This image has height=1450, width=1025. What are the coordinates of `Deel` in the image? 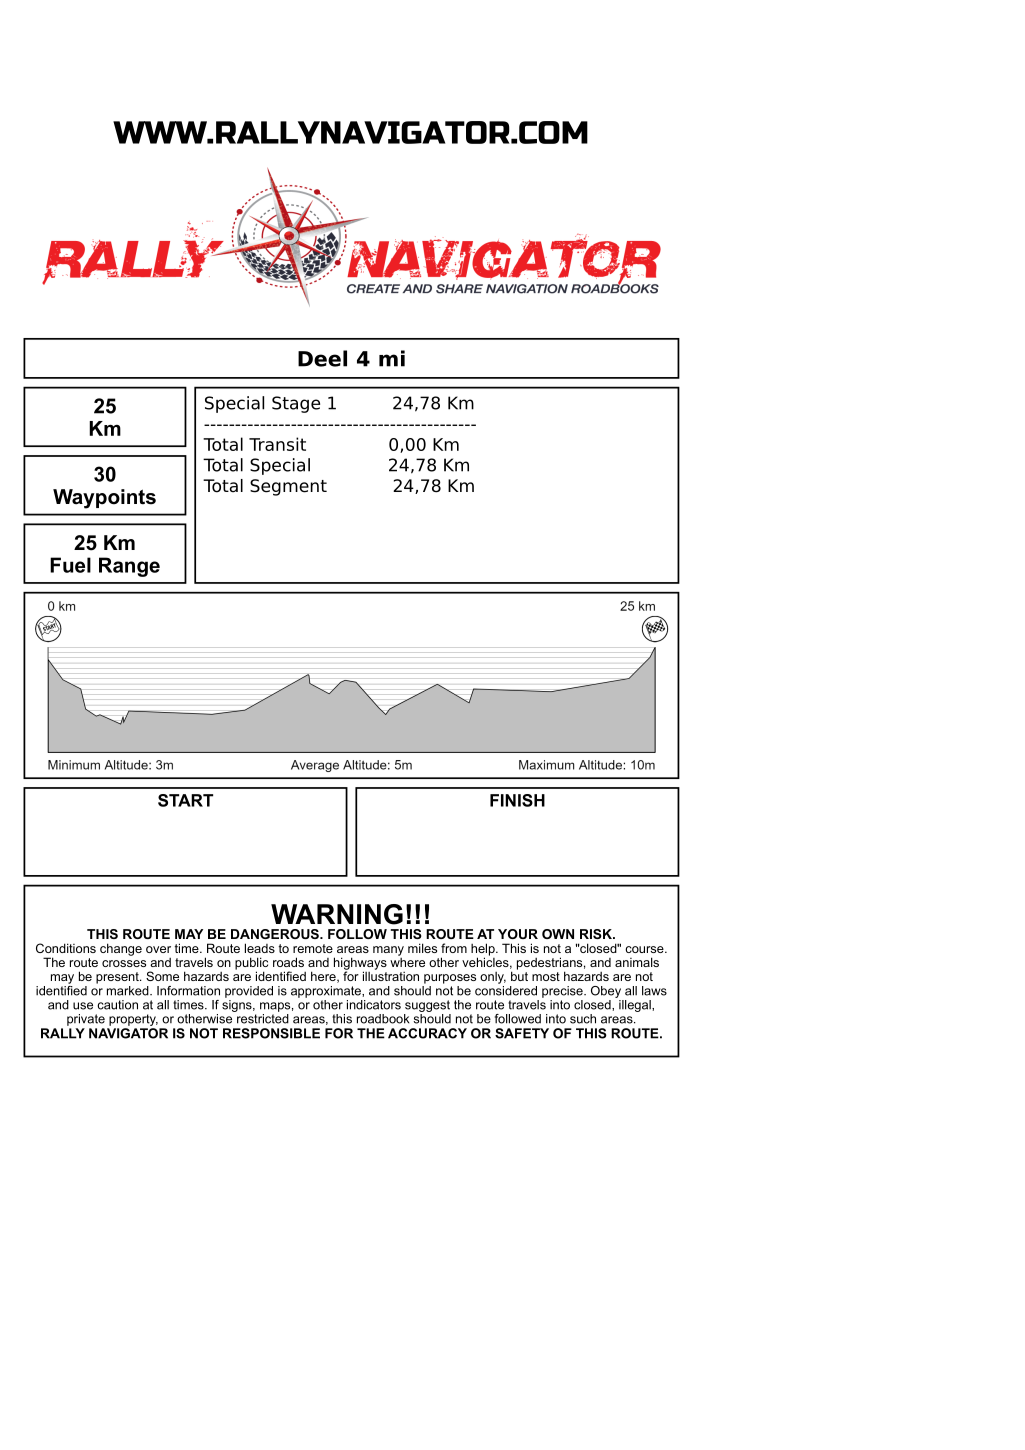 It's located at (322, 358).
